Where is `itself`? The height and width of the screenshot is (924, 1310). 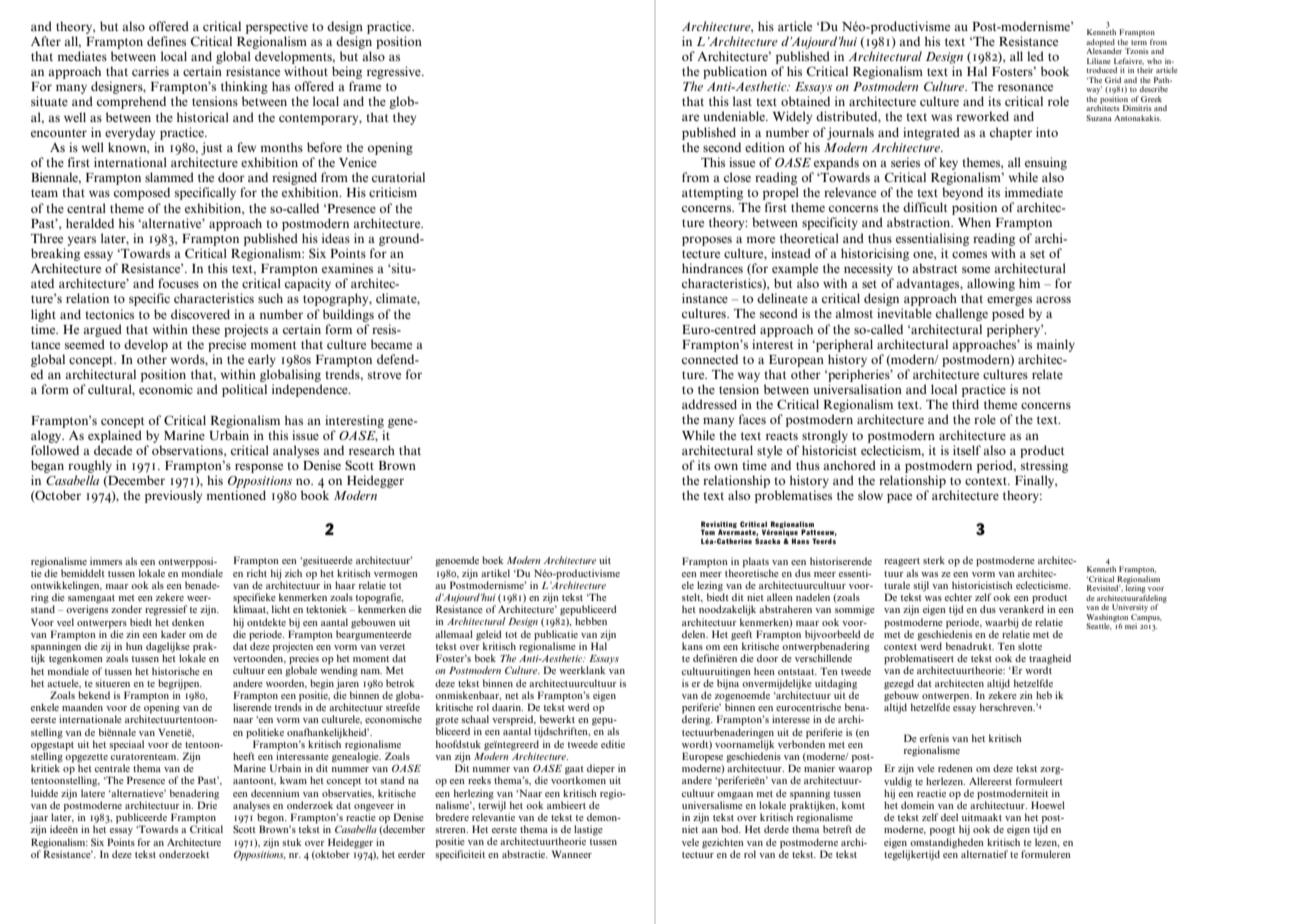 itself is located at coordinates (967, 450).
